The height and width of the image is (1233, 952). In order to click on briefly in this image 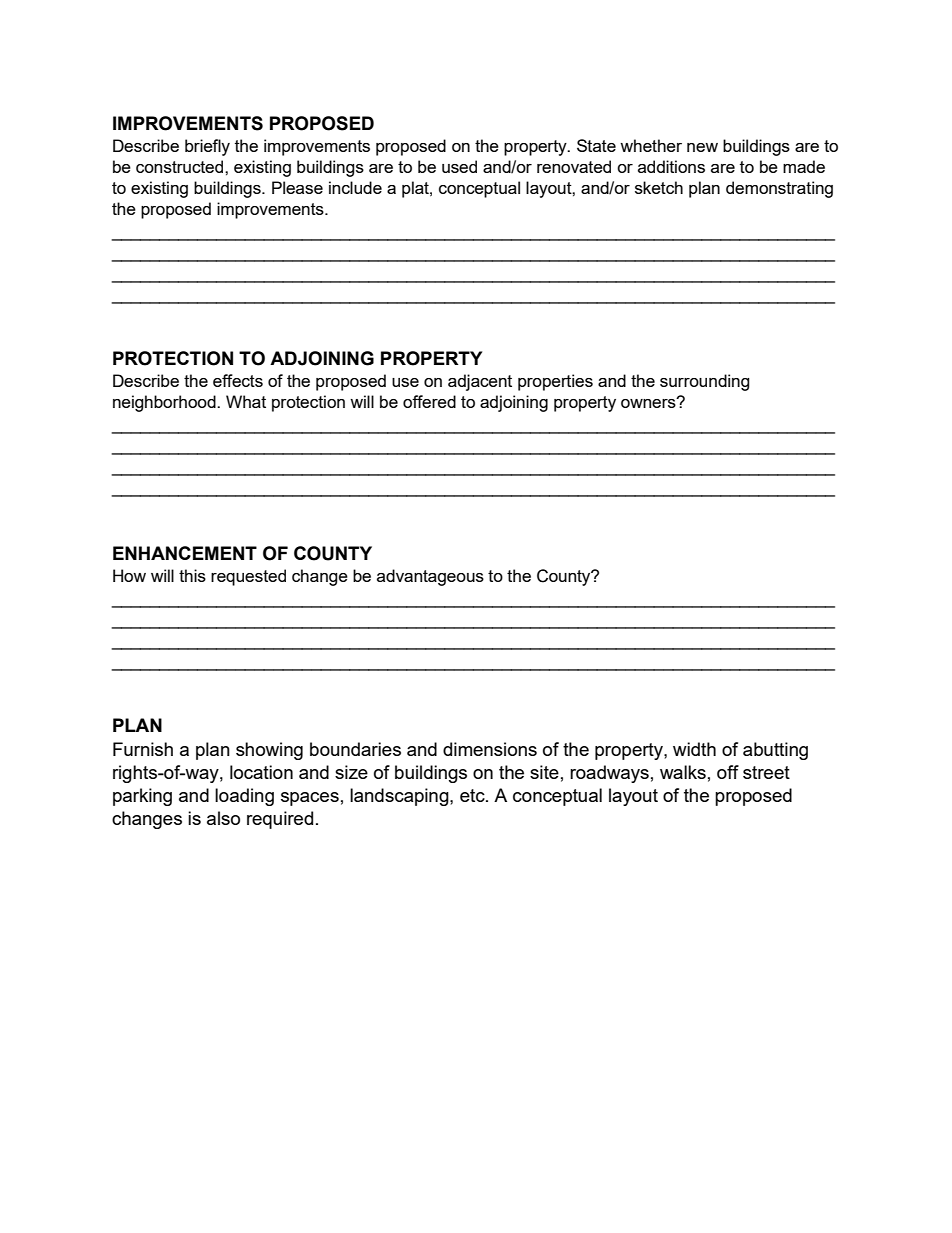, I will do `click(207, 147)`.
